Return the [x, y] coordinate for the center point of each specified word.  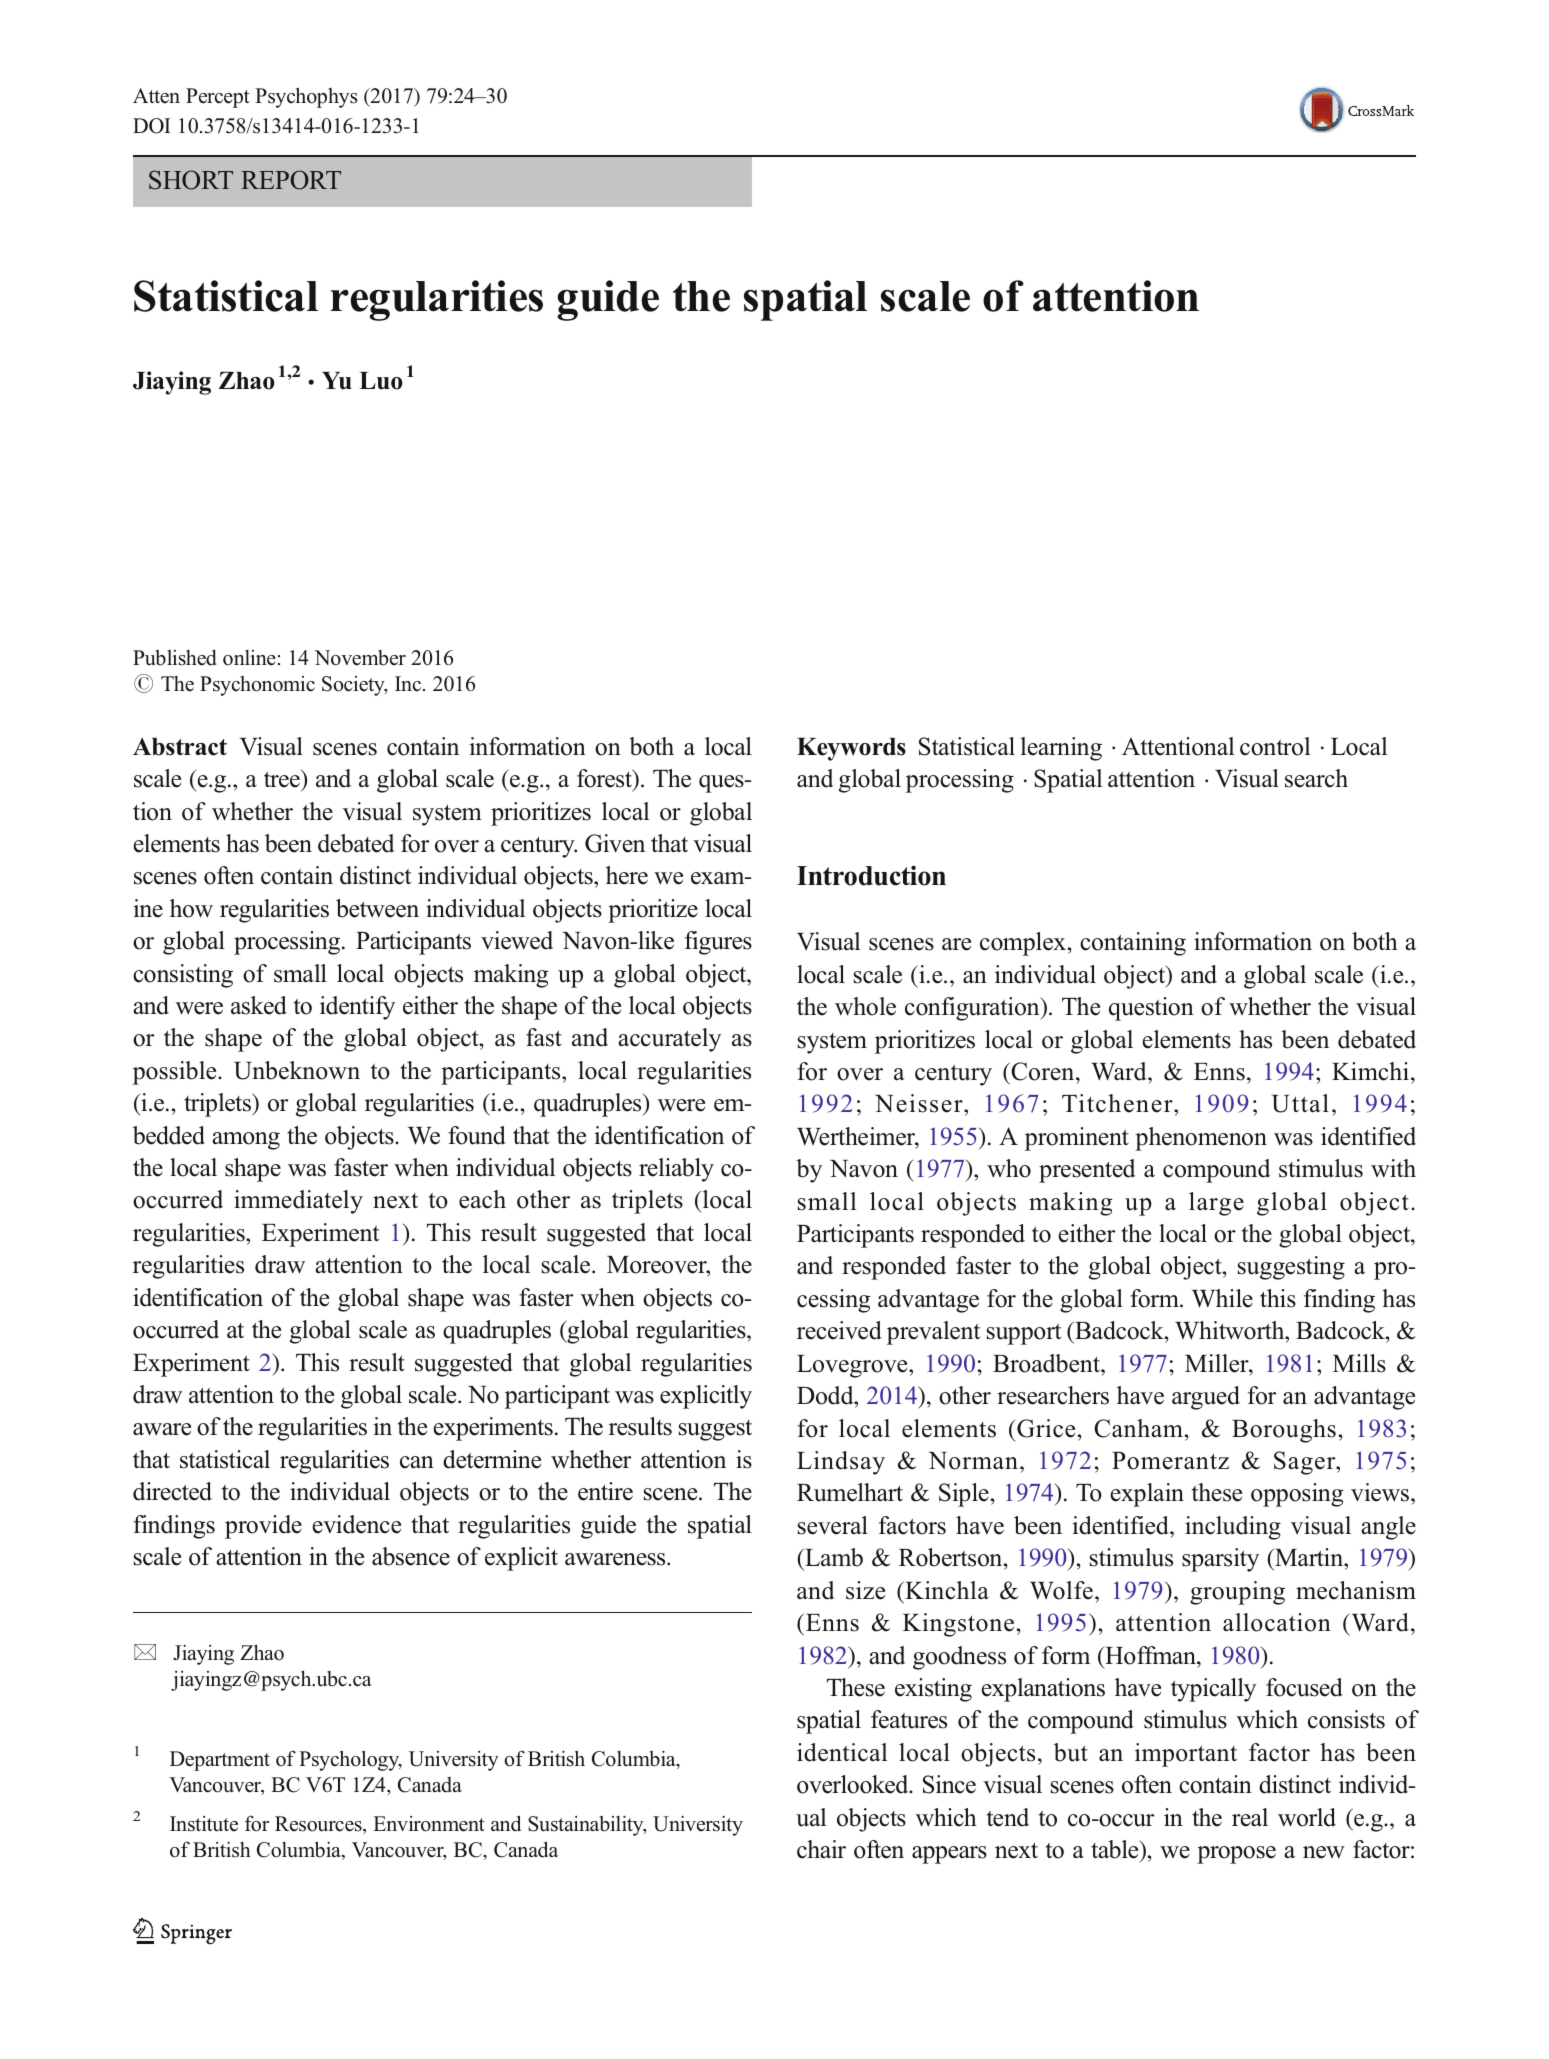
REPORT [291, 180]
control [1275, 746]
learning [1061, 749]
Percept [218, 98]
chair [821, 1849]
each [482, 1199]
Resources [319, 1825]
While [1222, 1298]
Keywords [851, 749]
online [249, 658]
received [839, 1330]
